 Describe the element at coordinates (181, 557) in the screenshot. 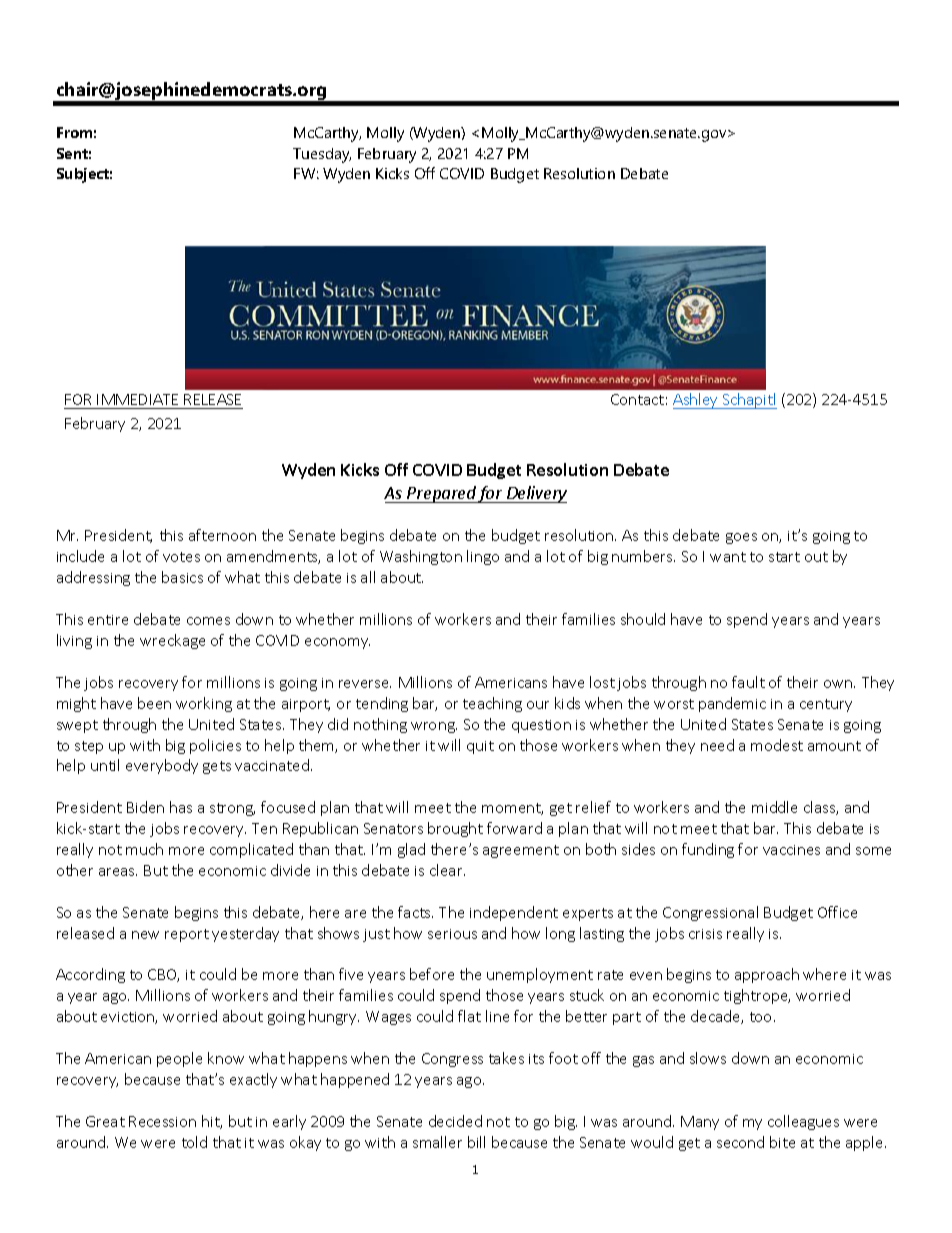

I see `votes` at that location.
